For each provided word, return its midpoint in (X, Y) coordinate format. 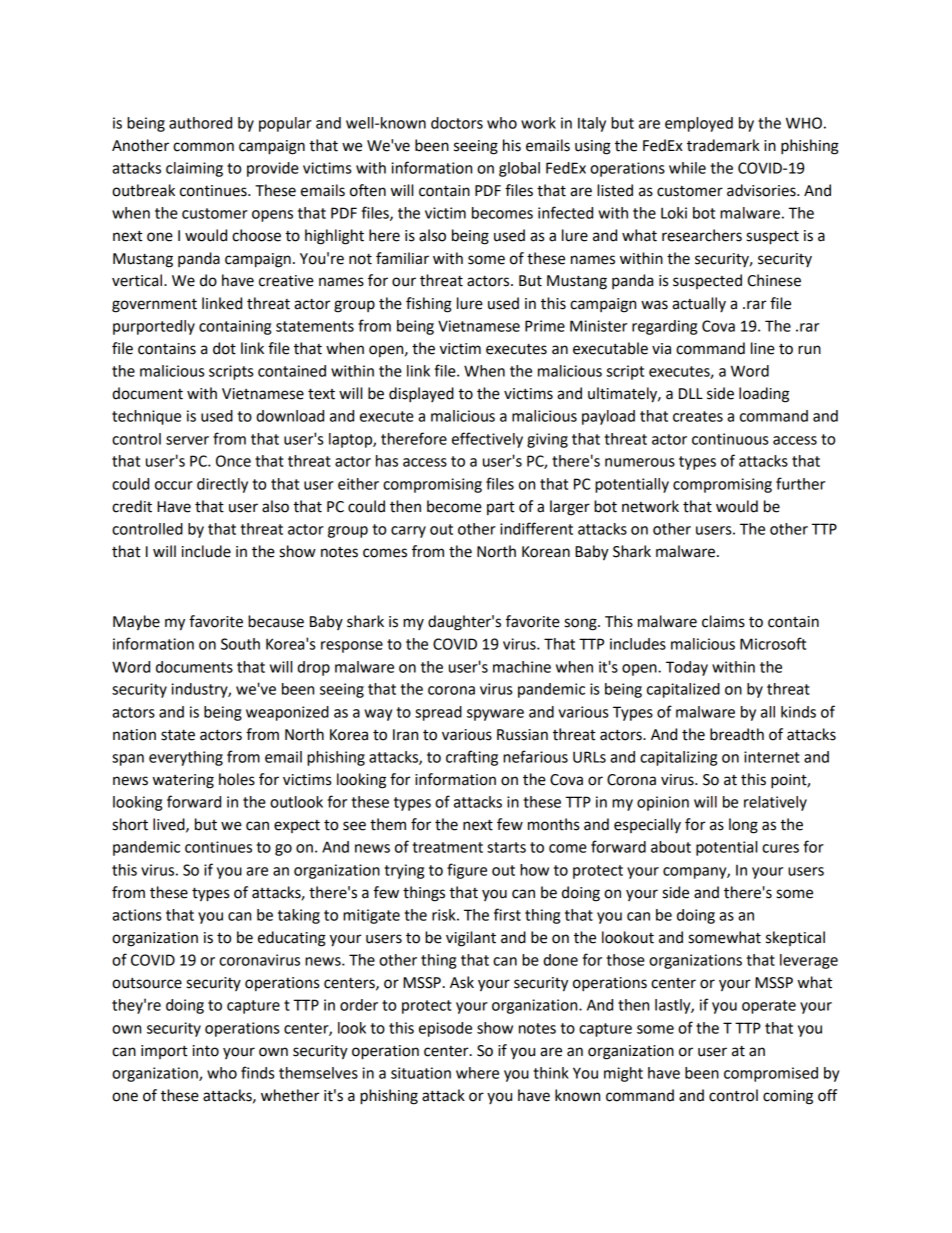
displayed (421, 395)
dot (224, 348)
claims (723, 621)
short (130, 824)
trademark (723, 145)
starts (506, 847)
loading (764, 395)
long (743, 826)
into (206, 1051)
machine (522, 667)
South (240, 644)
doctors (457, 123)
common (203, 147)
